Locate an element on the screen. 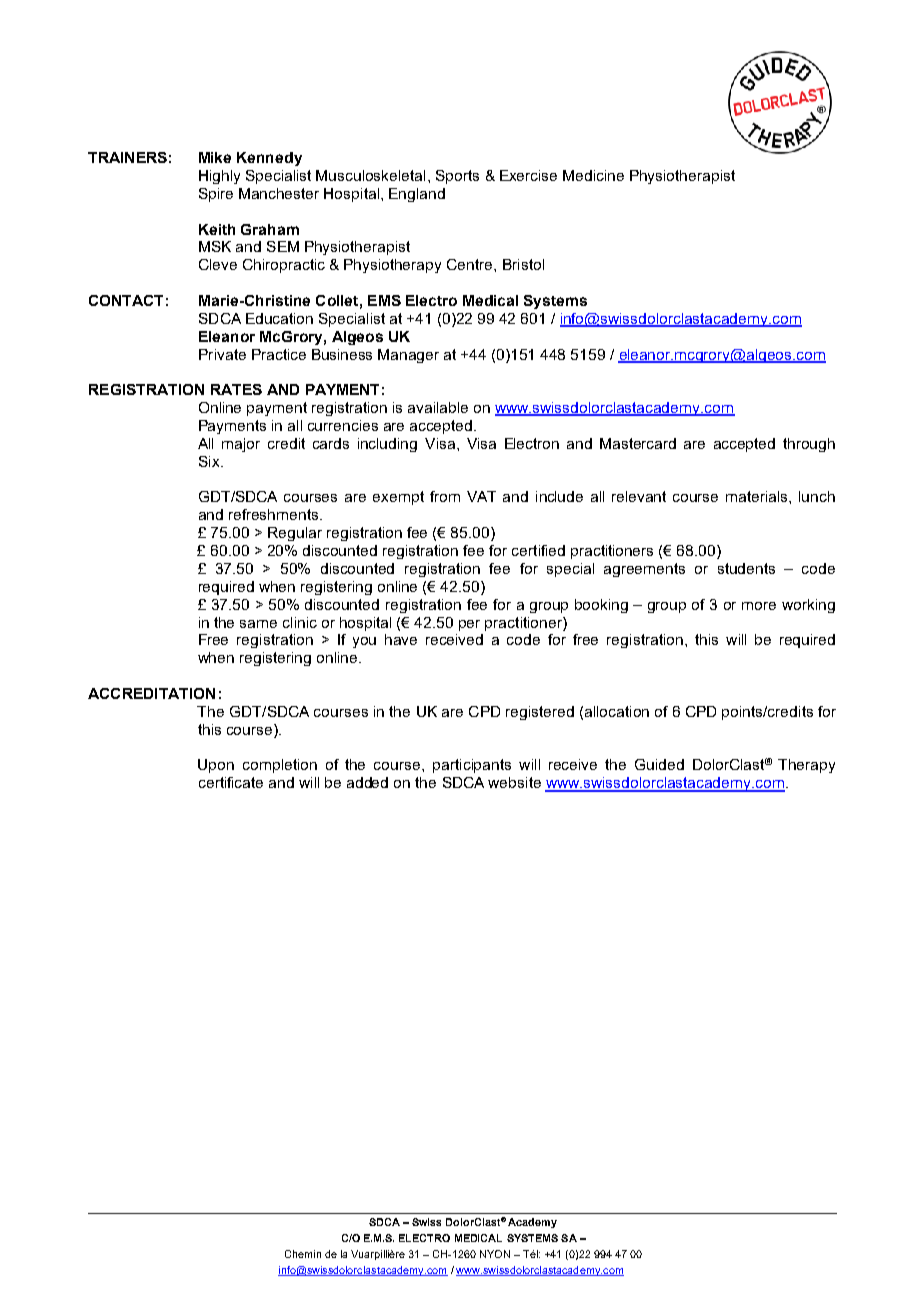 This screenshot has height=1308, width=924. Chemin is located at coordinates (303, 1254).
